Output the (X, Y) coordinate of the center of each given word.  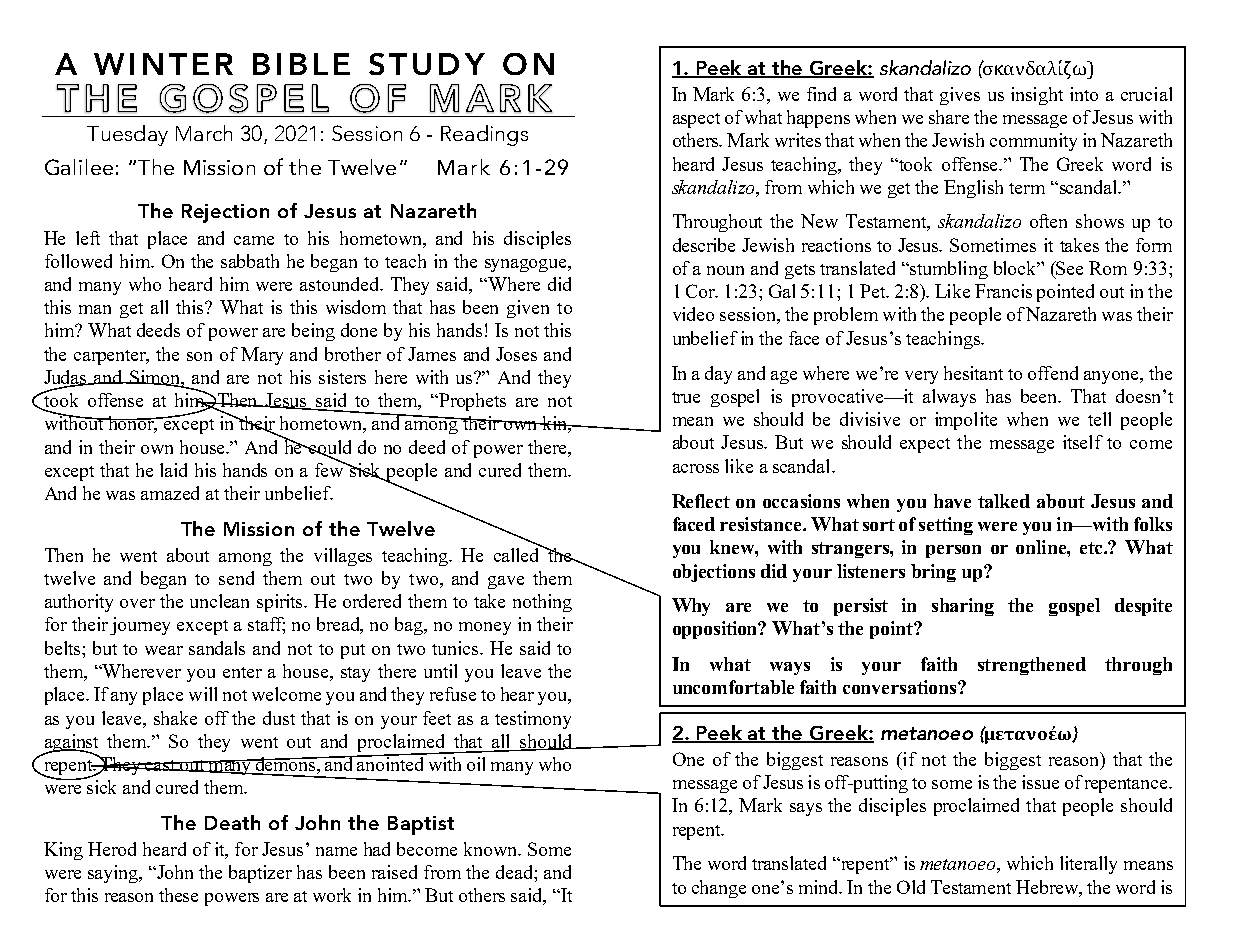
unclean (219, 601)
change (719, 889)
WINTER (163, 64)
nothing (542, 603)
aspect (696, 120)
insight (1037, 96)
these (178, 895)
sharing (963, 607)
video (693, 314)
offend (1053, 373)
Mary (262, 356)
